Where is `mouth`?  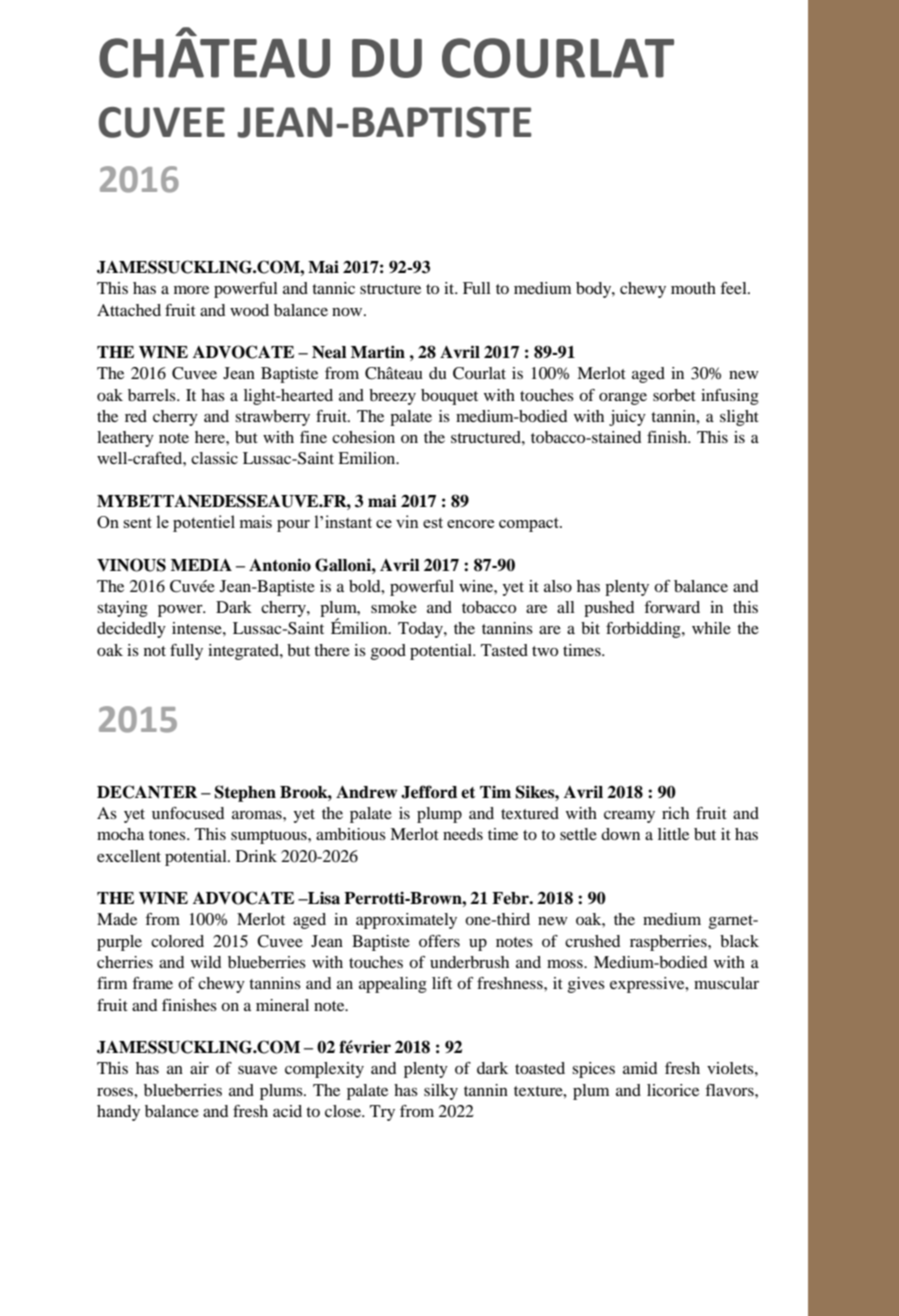
mouth is located at coordinates (693, 288).
